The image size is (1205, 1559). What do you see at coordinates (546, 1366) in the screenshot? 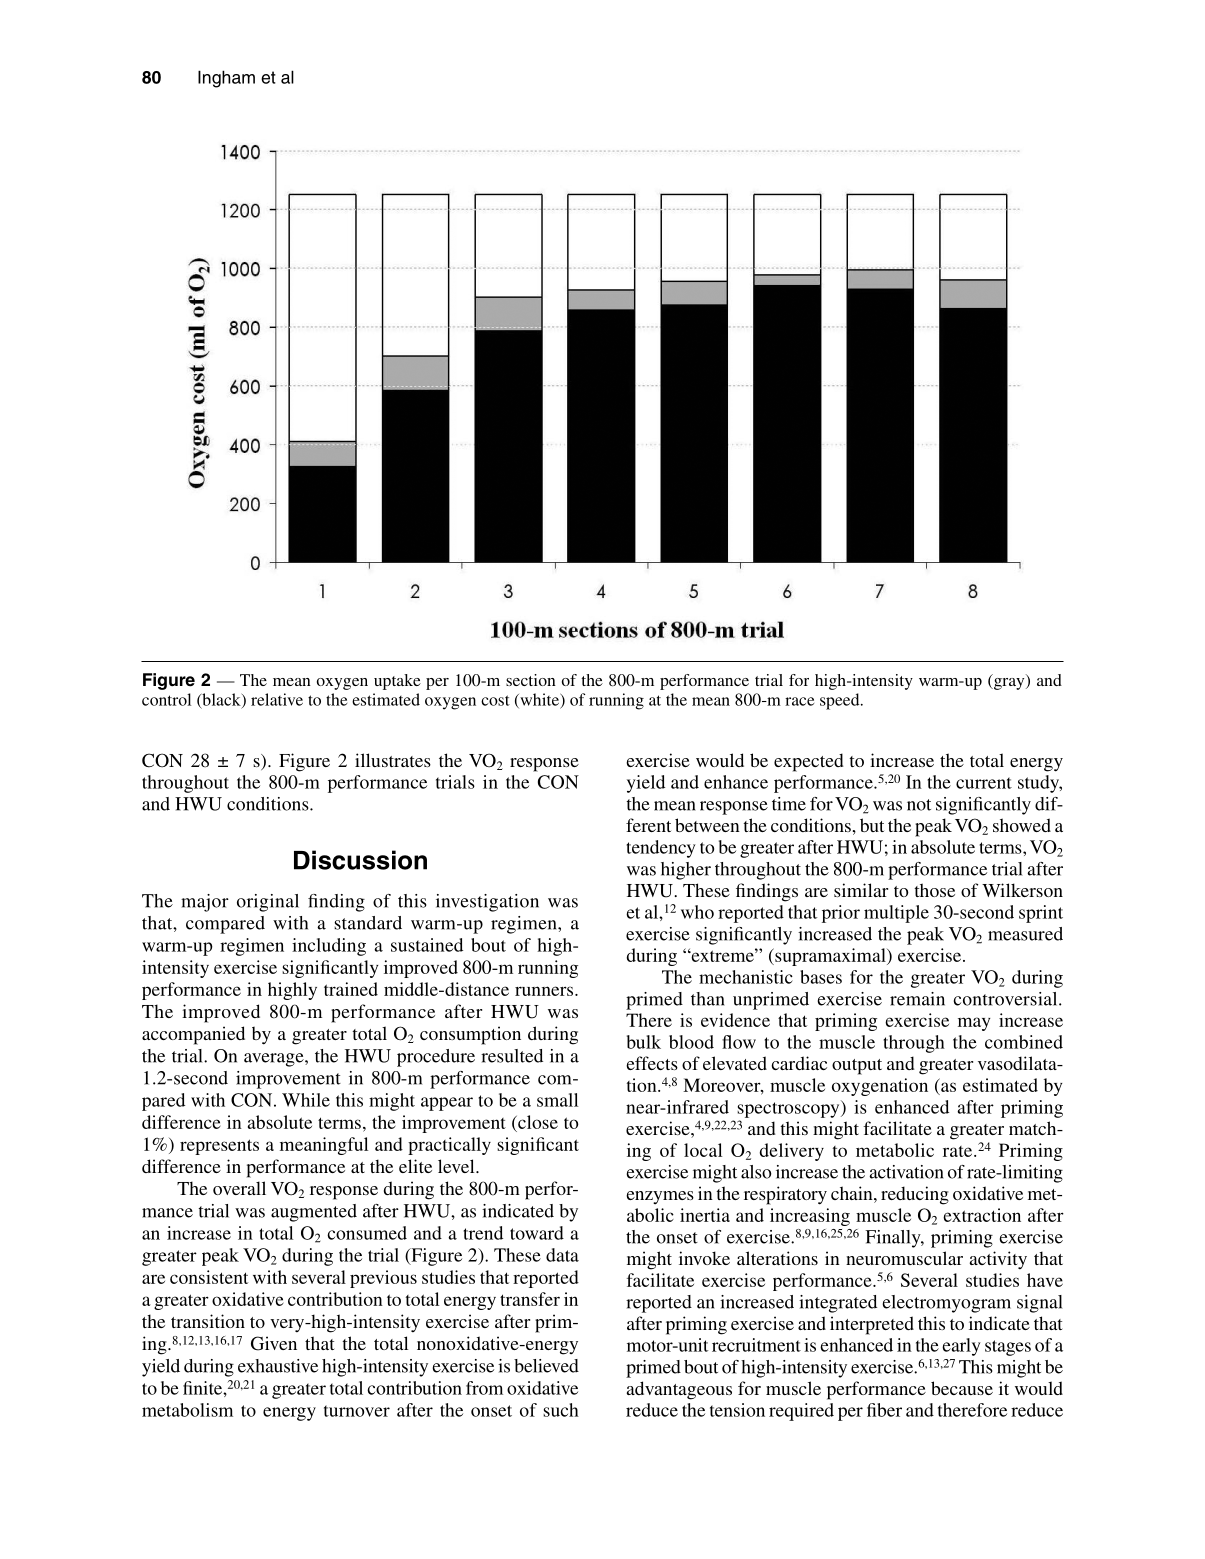
I see `believed` at bounding box center [546, 1366].
